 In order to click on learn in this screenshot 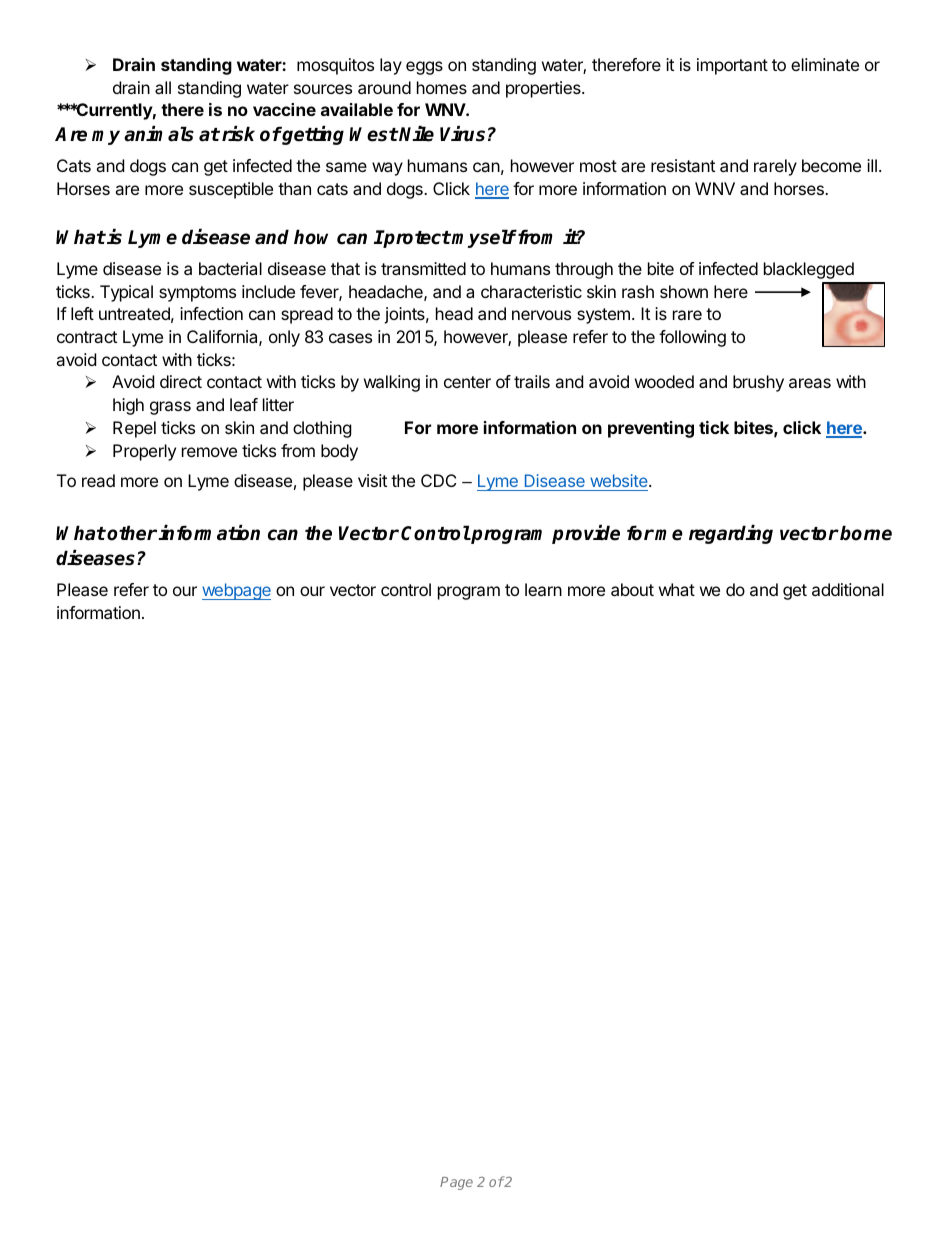, I will do `click(543, 589)`.
